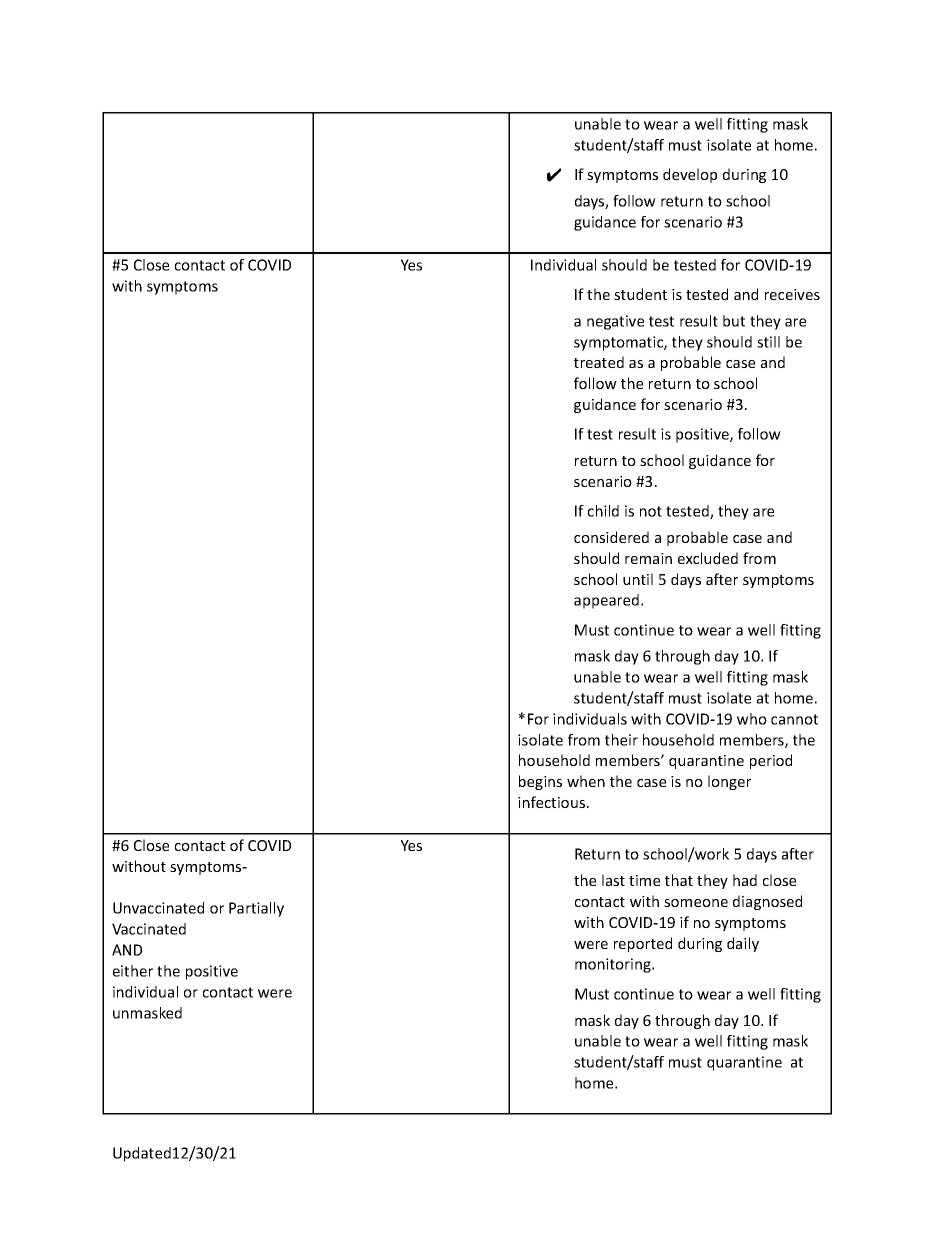 This screenshot has height=1233, width=952. Describe the element at coordinates (708, 558) in the screenshot. I see `excluded` at that location.
